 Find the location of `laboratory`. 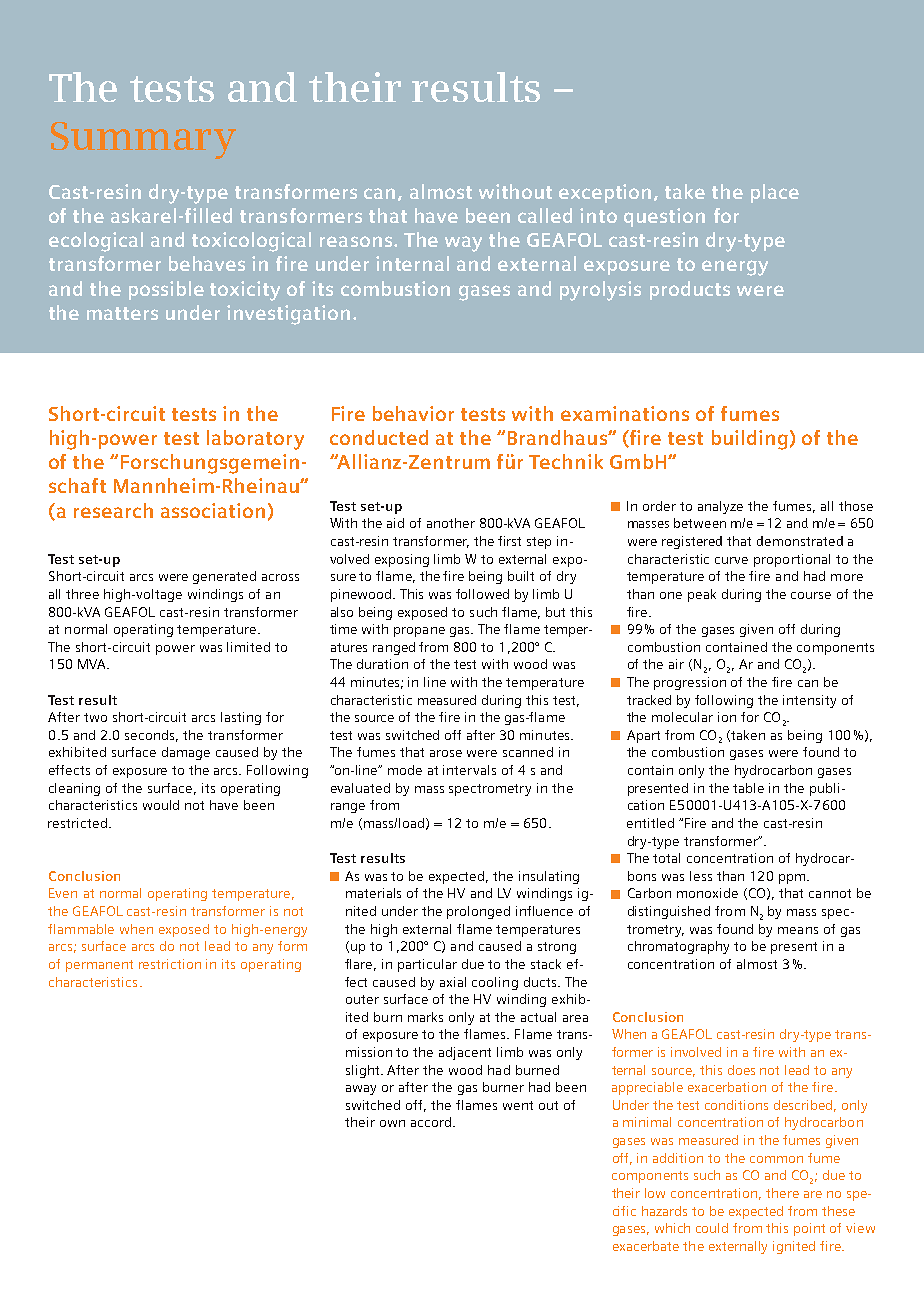

laboratory is located at coordinates (255, 440).
